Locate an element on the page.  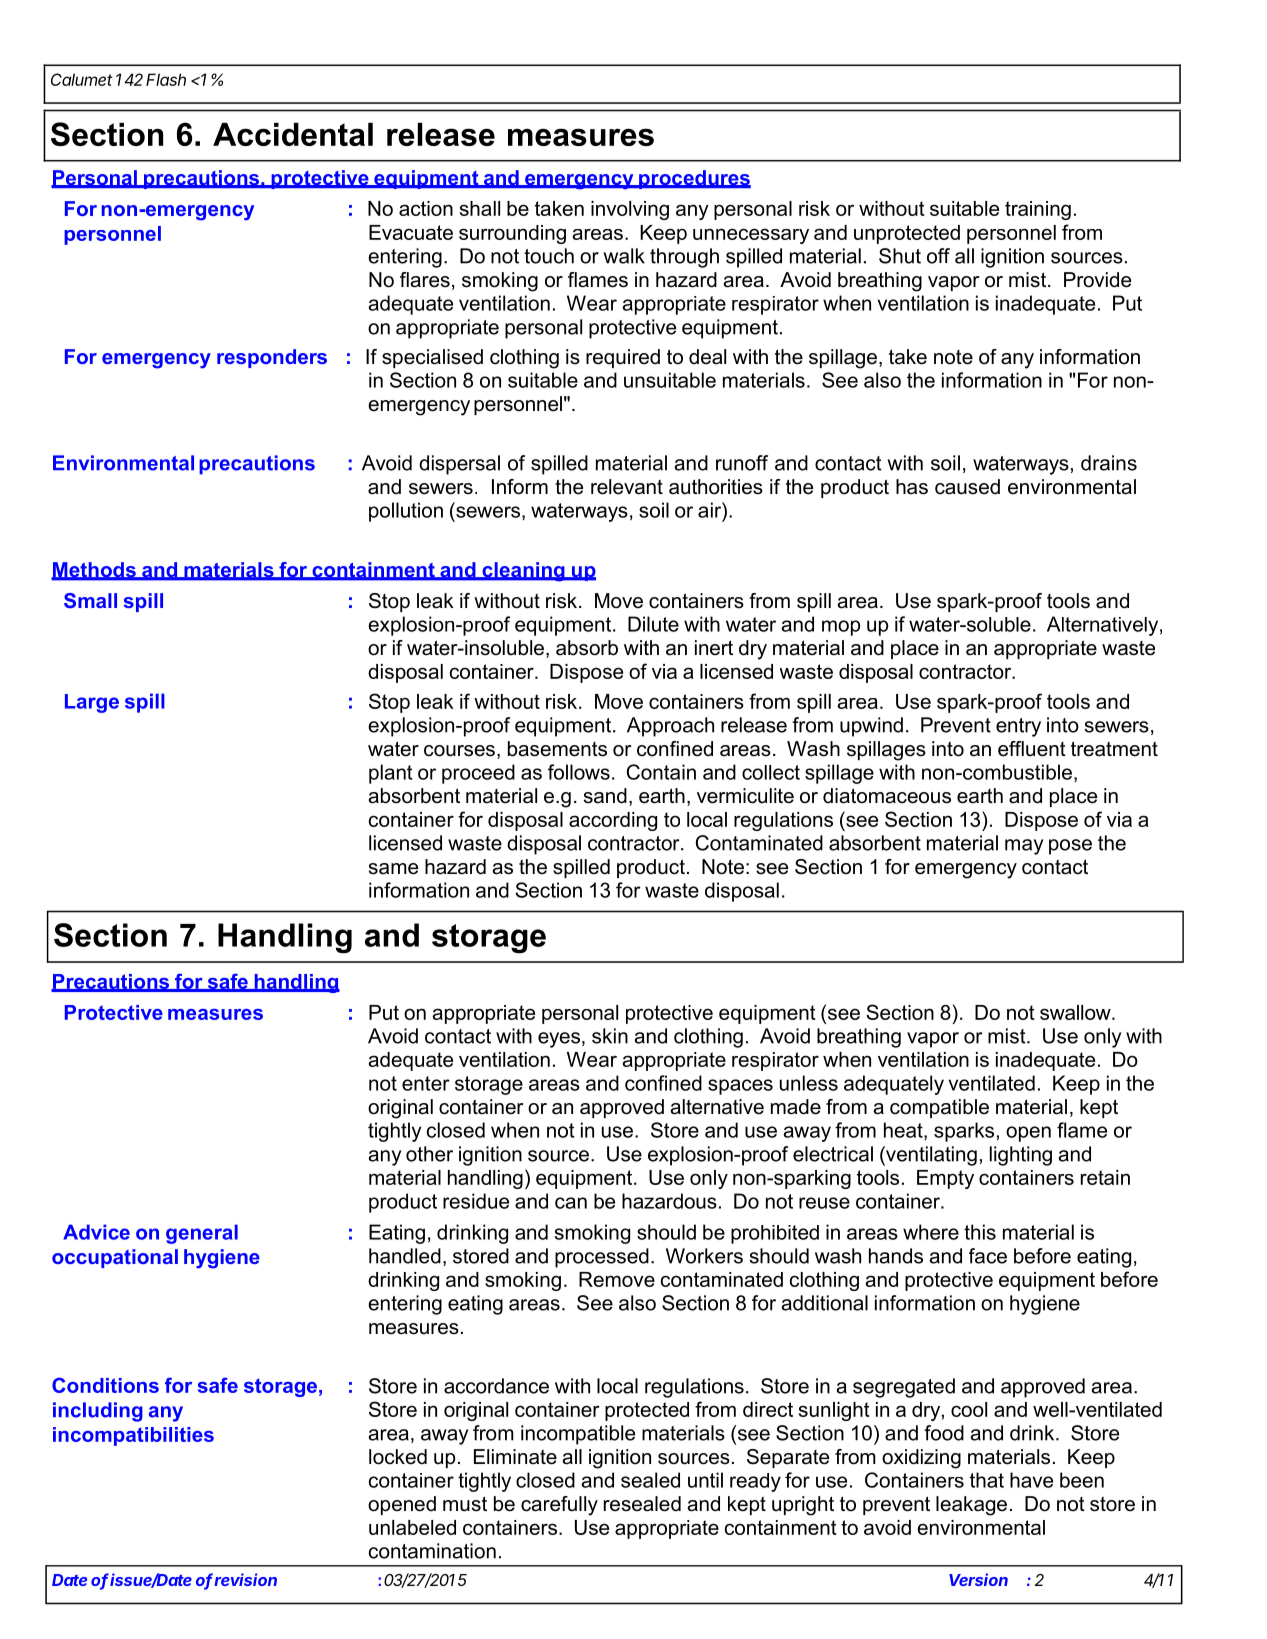
entry is located at coordinates (1018, 727).
